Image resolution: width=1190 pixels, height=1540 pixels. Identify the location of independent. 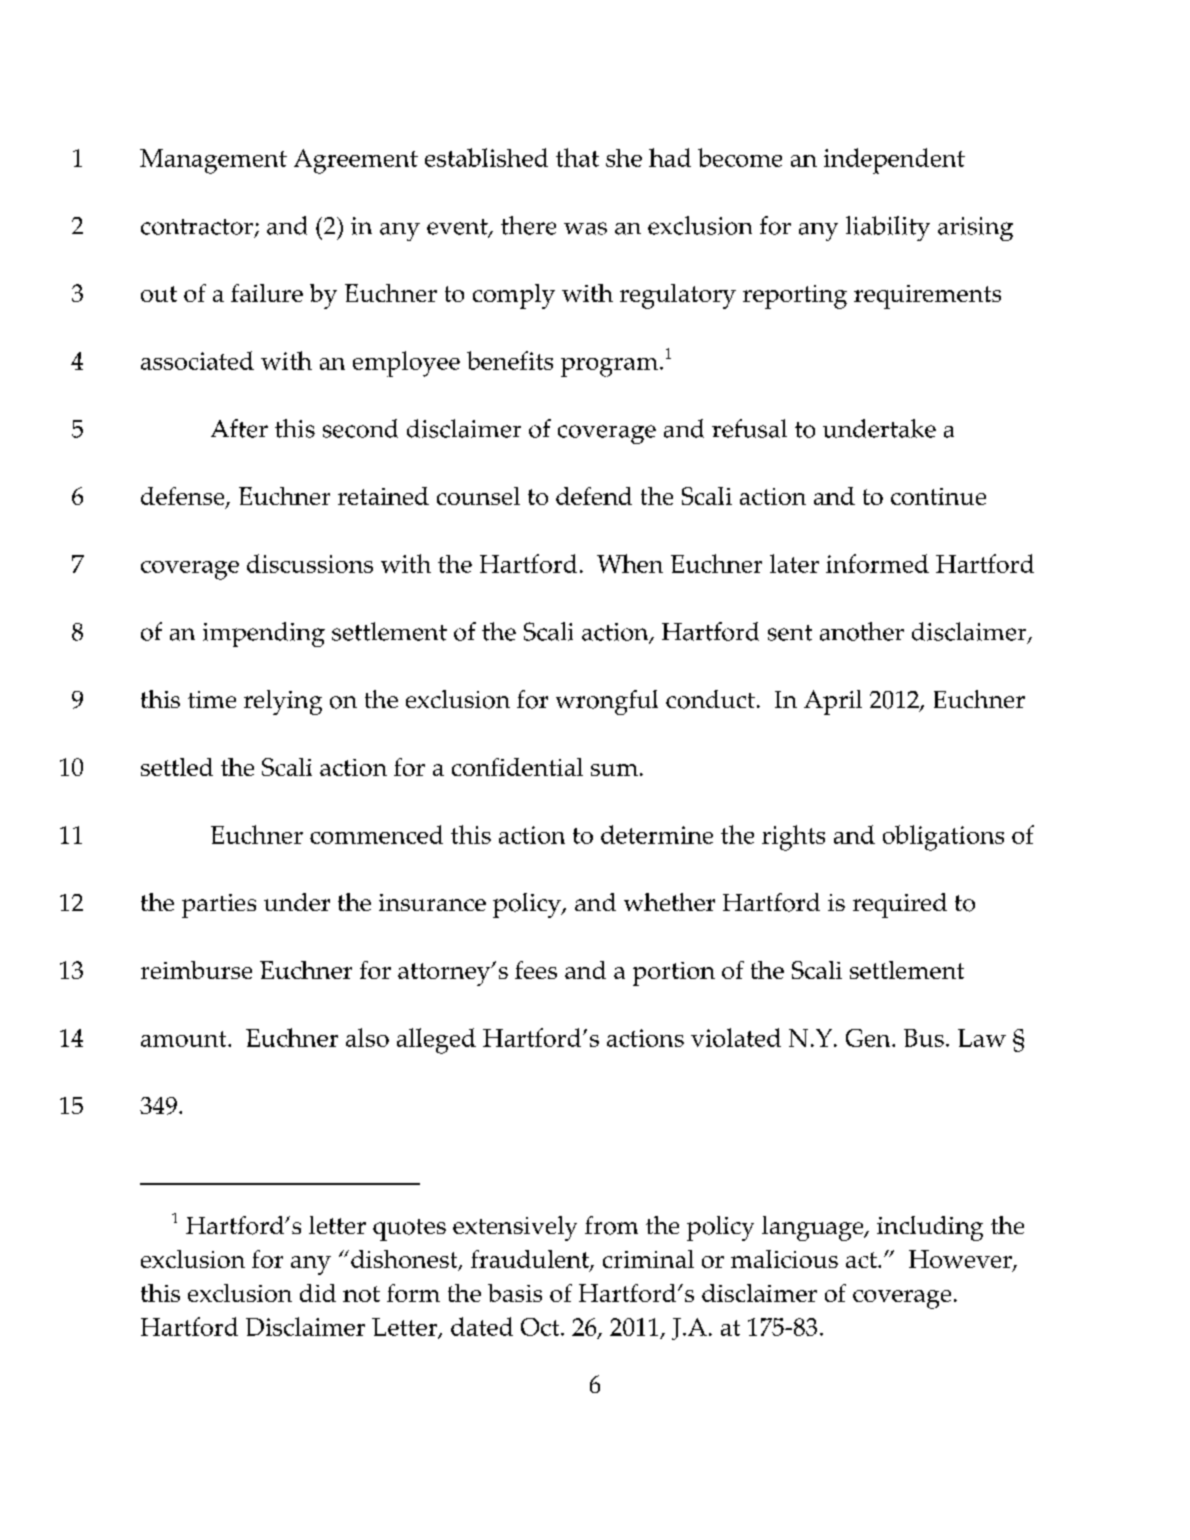
(894, 161).
